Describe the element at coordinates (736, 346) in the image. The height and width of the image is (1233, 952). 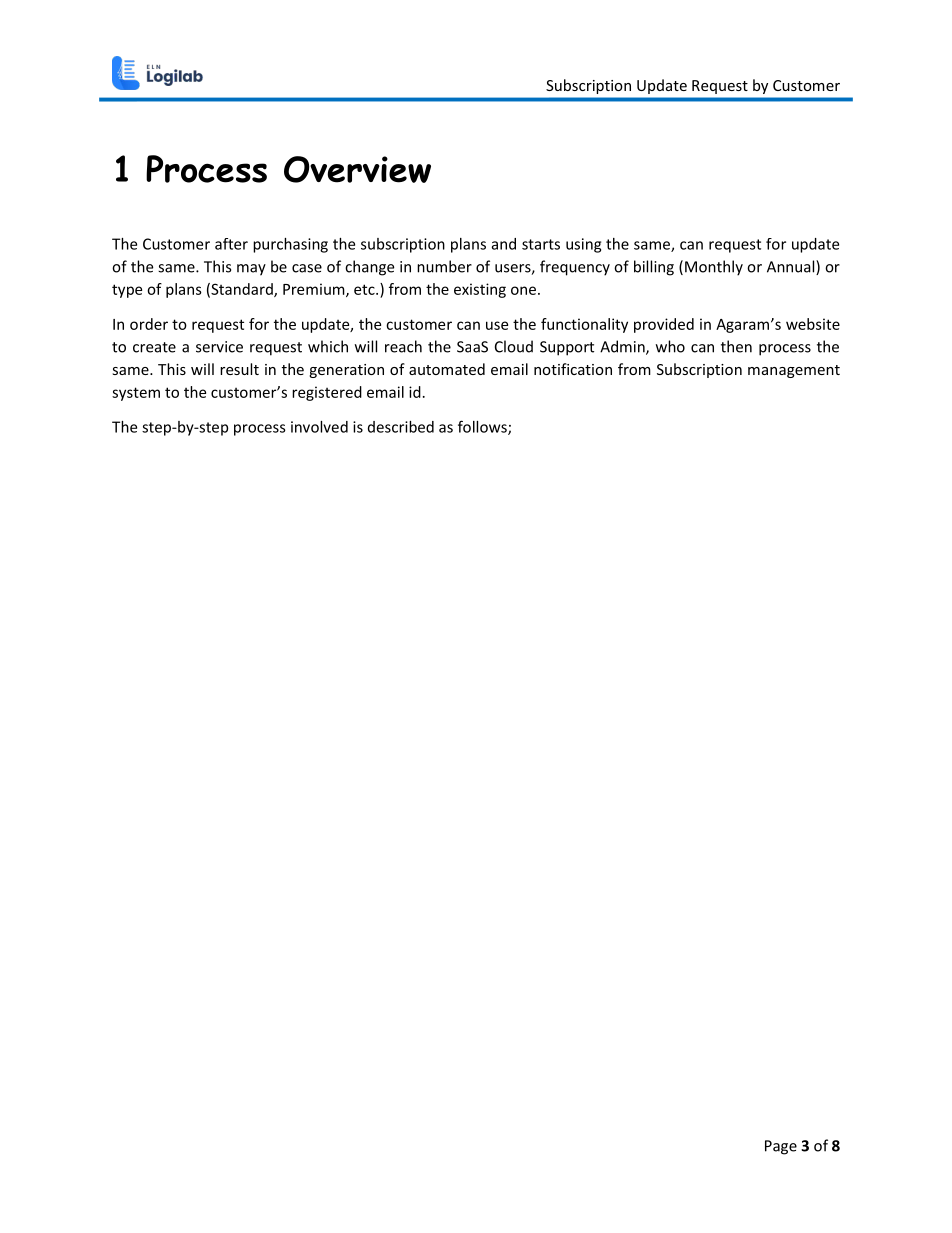
I see `then` at that location.
